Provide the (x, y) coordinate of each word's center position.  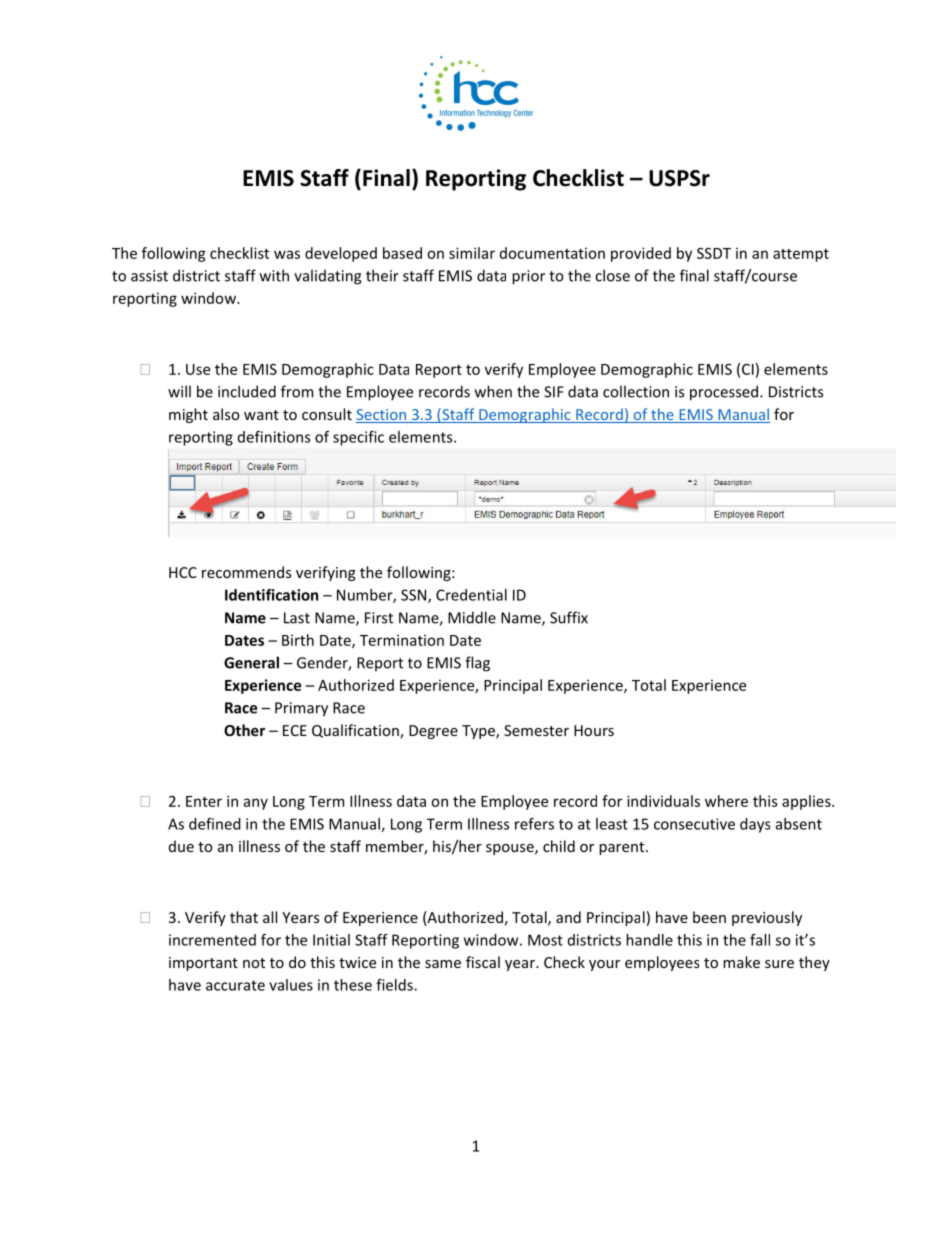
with (274, 275)
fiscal (483, 962)
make (741, 962)
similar (472, 253)
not (254, 963)
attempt (801, 255)
